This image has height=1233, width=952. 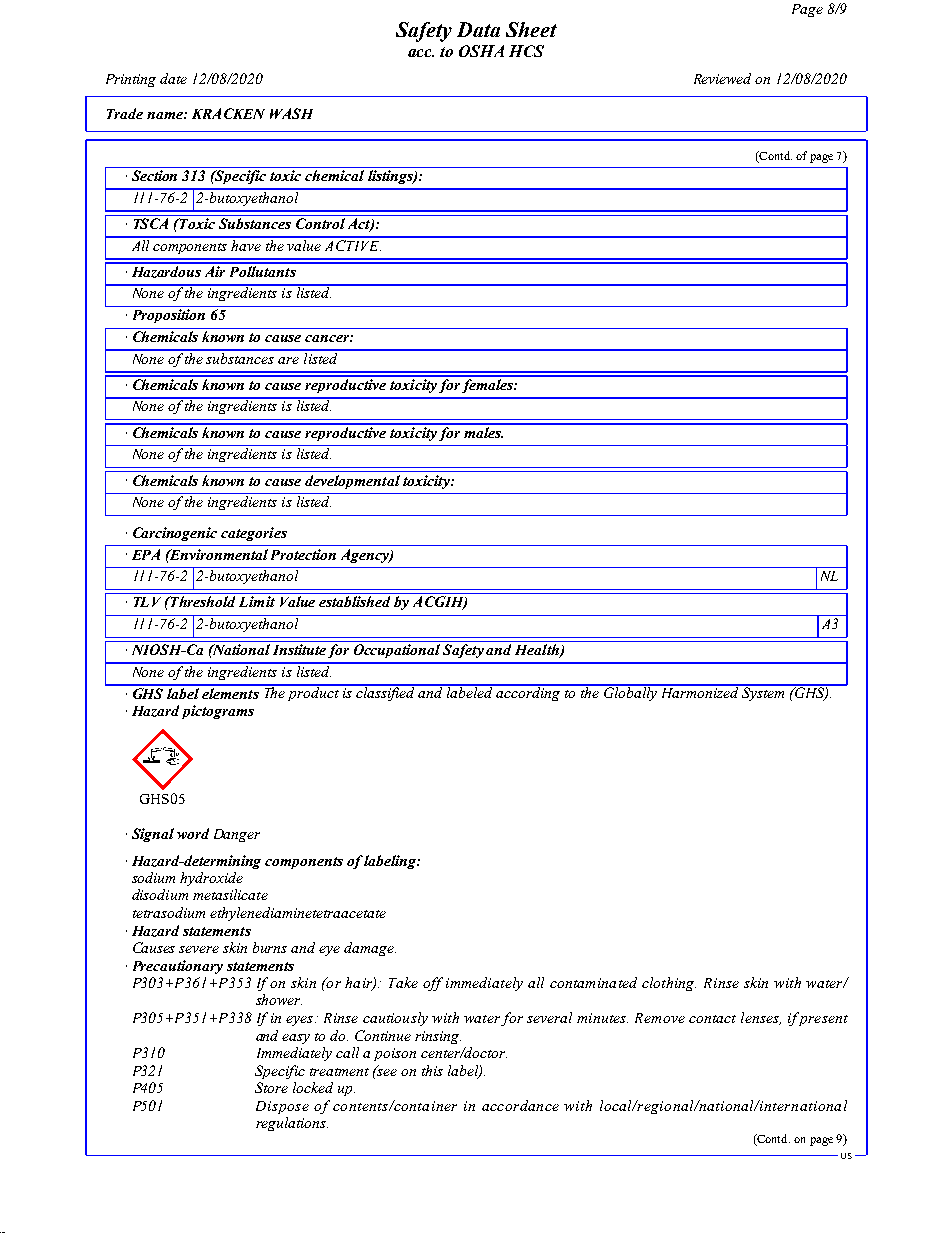 I want to click on System, so click(x=763, y=693).
